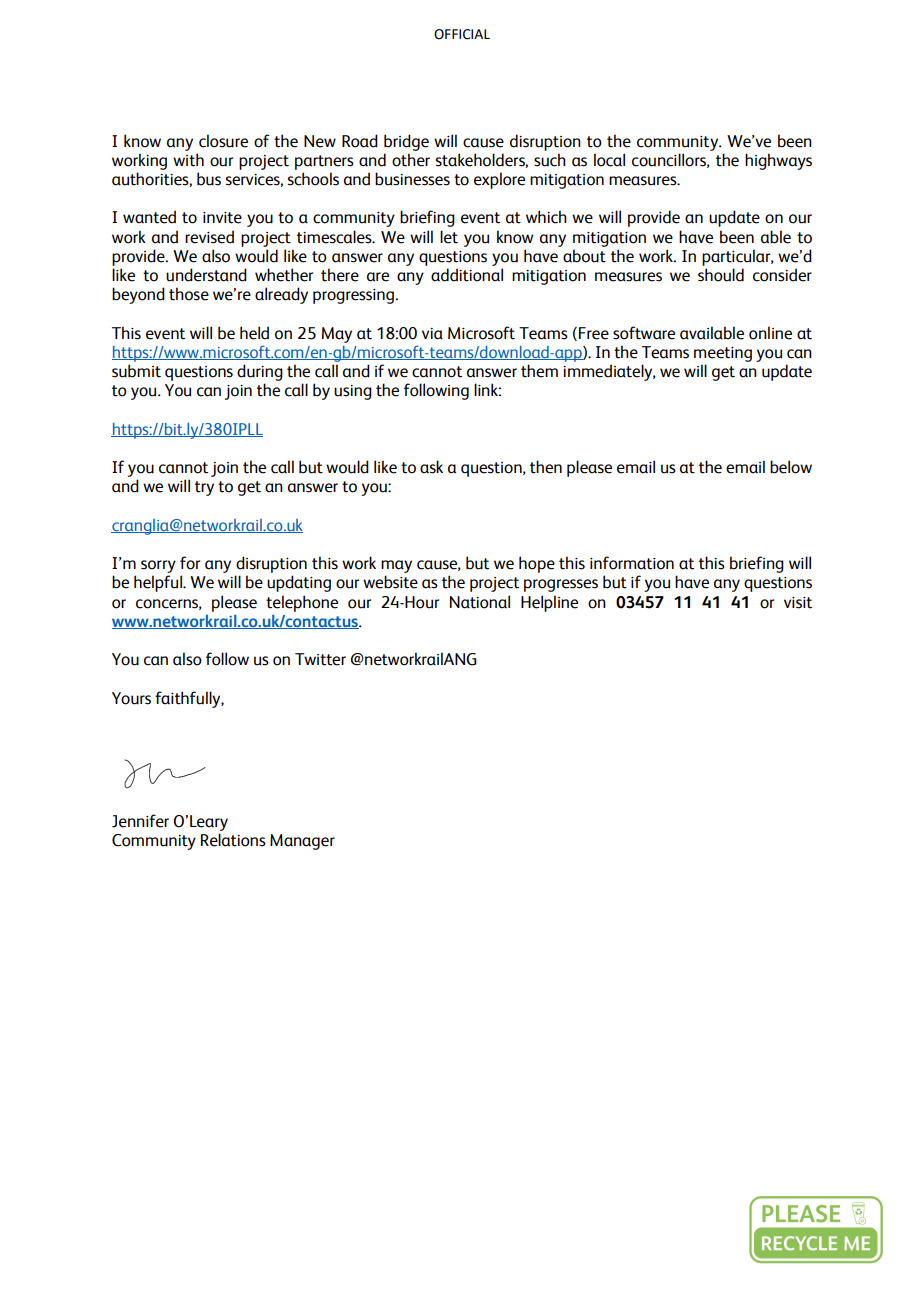 The width and height of the image is (924, 1308). I want to click on Relations, so click(233, 840).
